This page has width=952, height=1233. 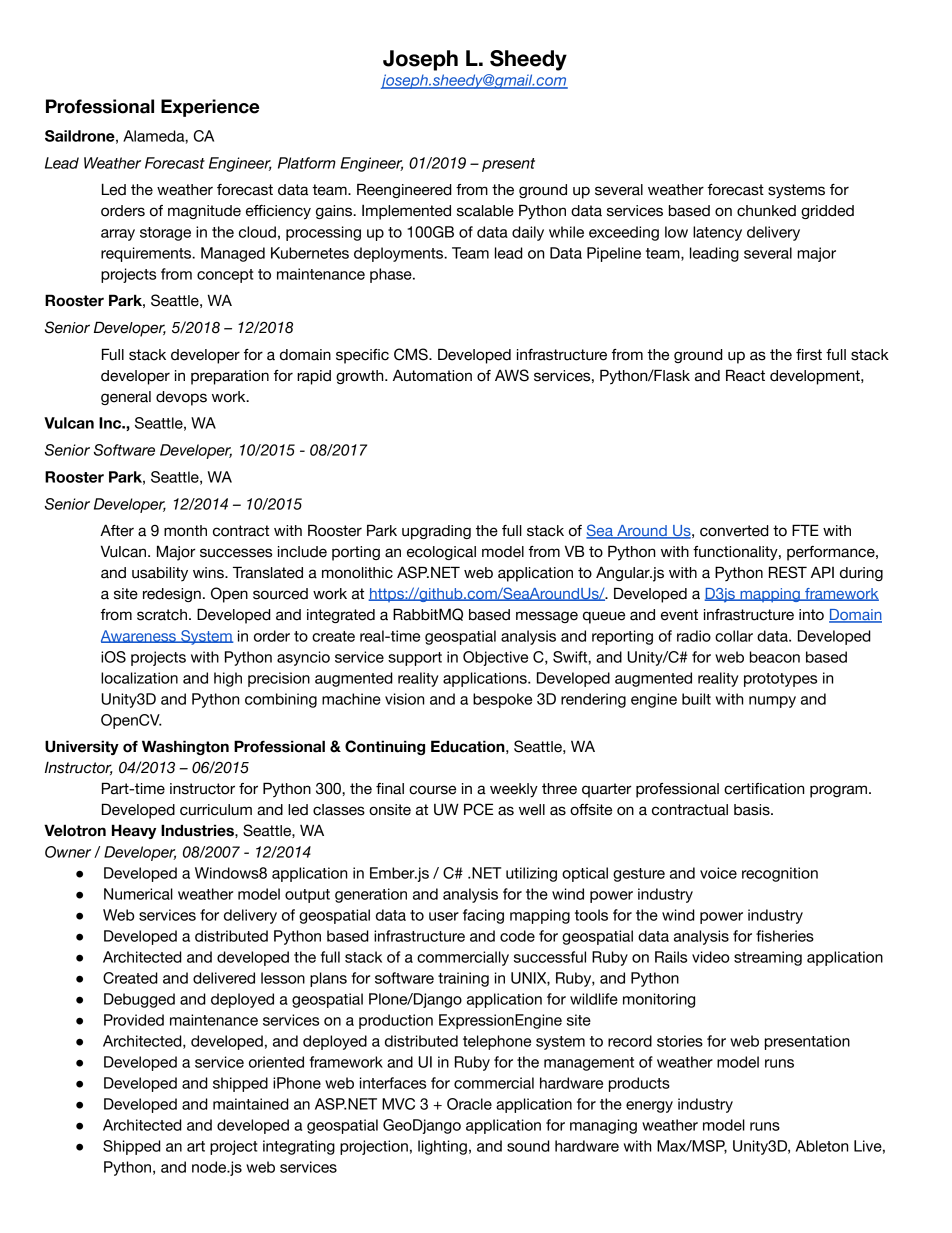 What do you see at coordinates (485, 211) in the page?
I see `scalable` at bounding box center [485, 211].
